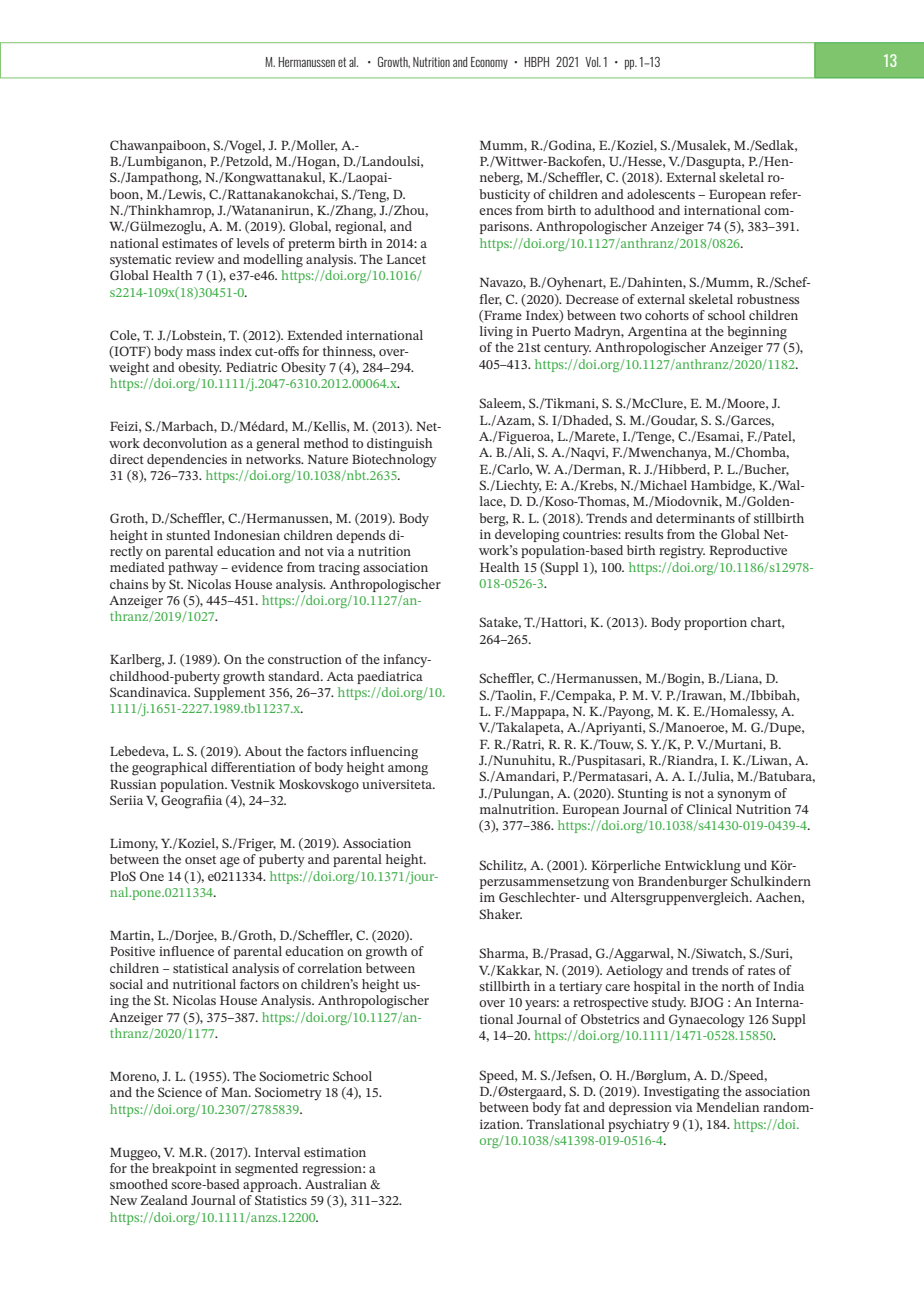  Describe the element at coordinates (187, 460) in the screenshot. I see `dependencies` at that location.
